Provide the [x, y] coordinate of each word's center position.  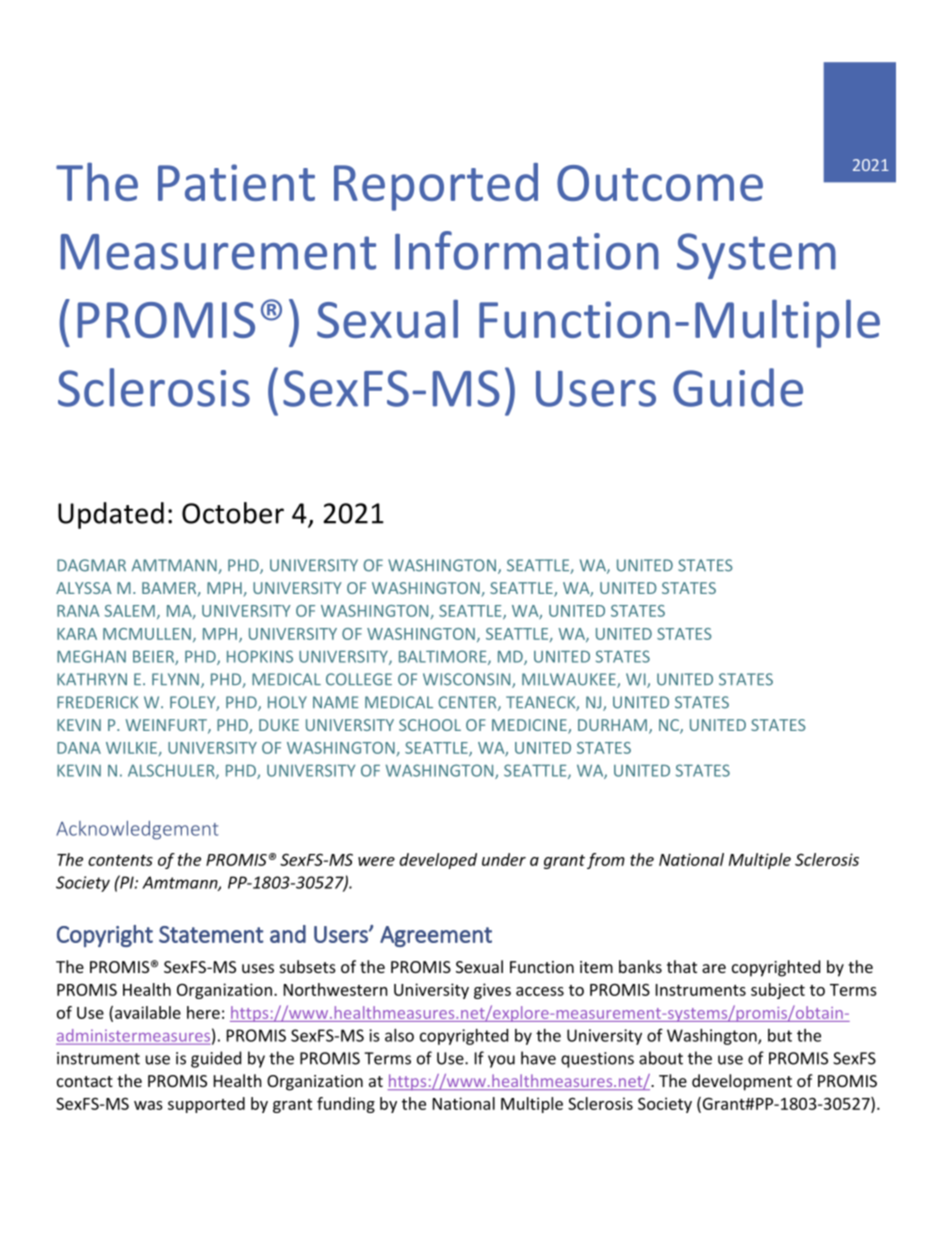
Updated [111, 515]
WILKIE [131, 748]
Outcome [660, 183]
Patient [236, 182]
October [233, 513]
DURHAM [612, 725]
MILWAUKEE [570, 680]
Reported [436, 187]
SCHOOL [430, 725]
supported [206, 1105]
